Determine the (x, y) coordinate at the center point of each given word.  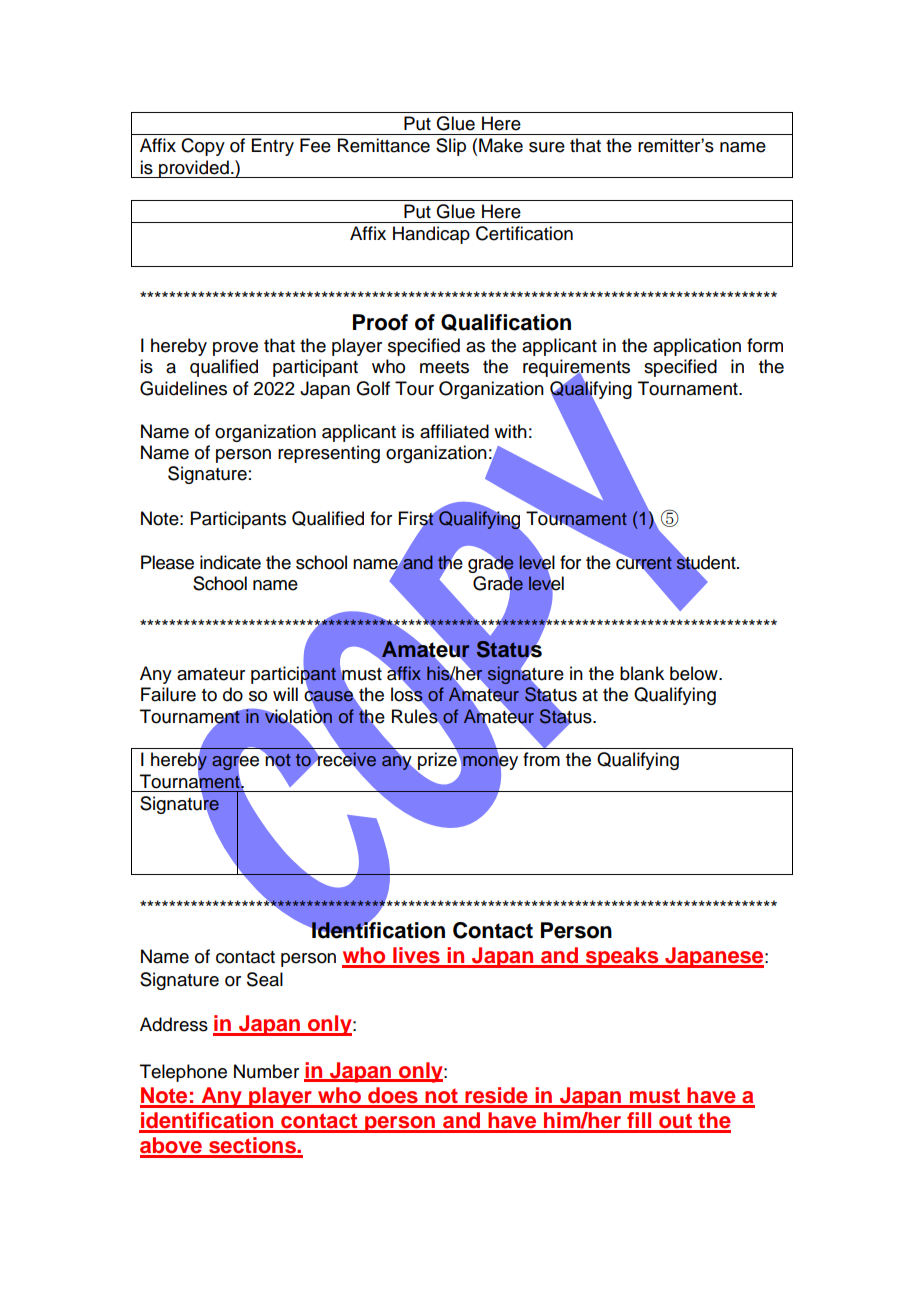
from (541, 759)
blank (642, 673)
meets (444, 367)
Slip (451, 147)
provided (194, 169)
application (697, 347)
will (285, 694)
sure (547, 147)
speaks (622, 957)
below (695, 673)
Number (266, 1071)
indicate (230, 562)
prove (235, 349)
